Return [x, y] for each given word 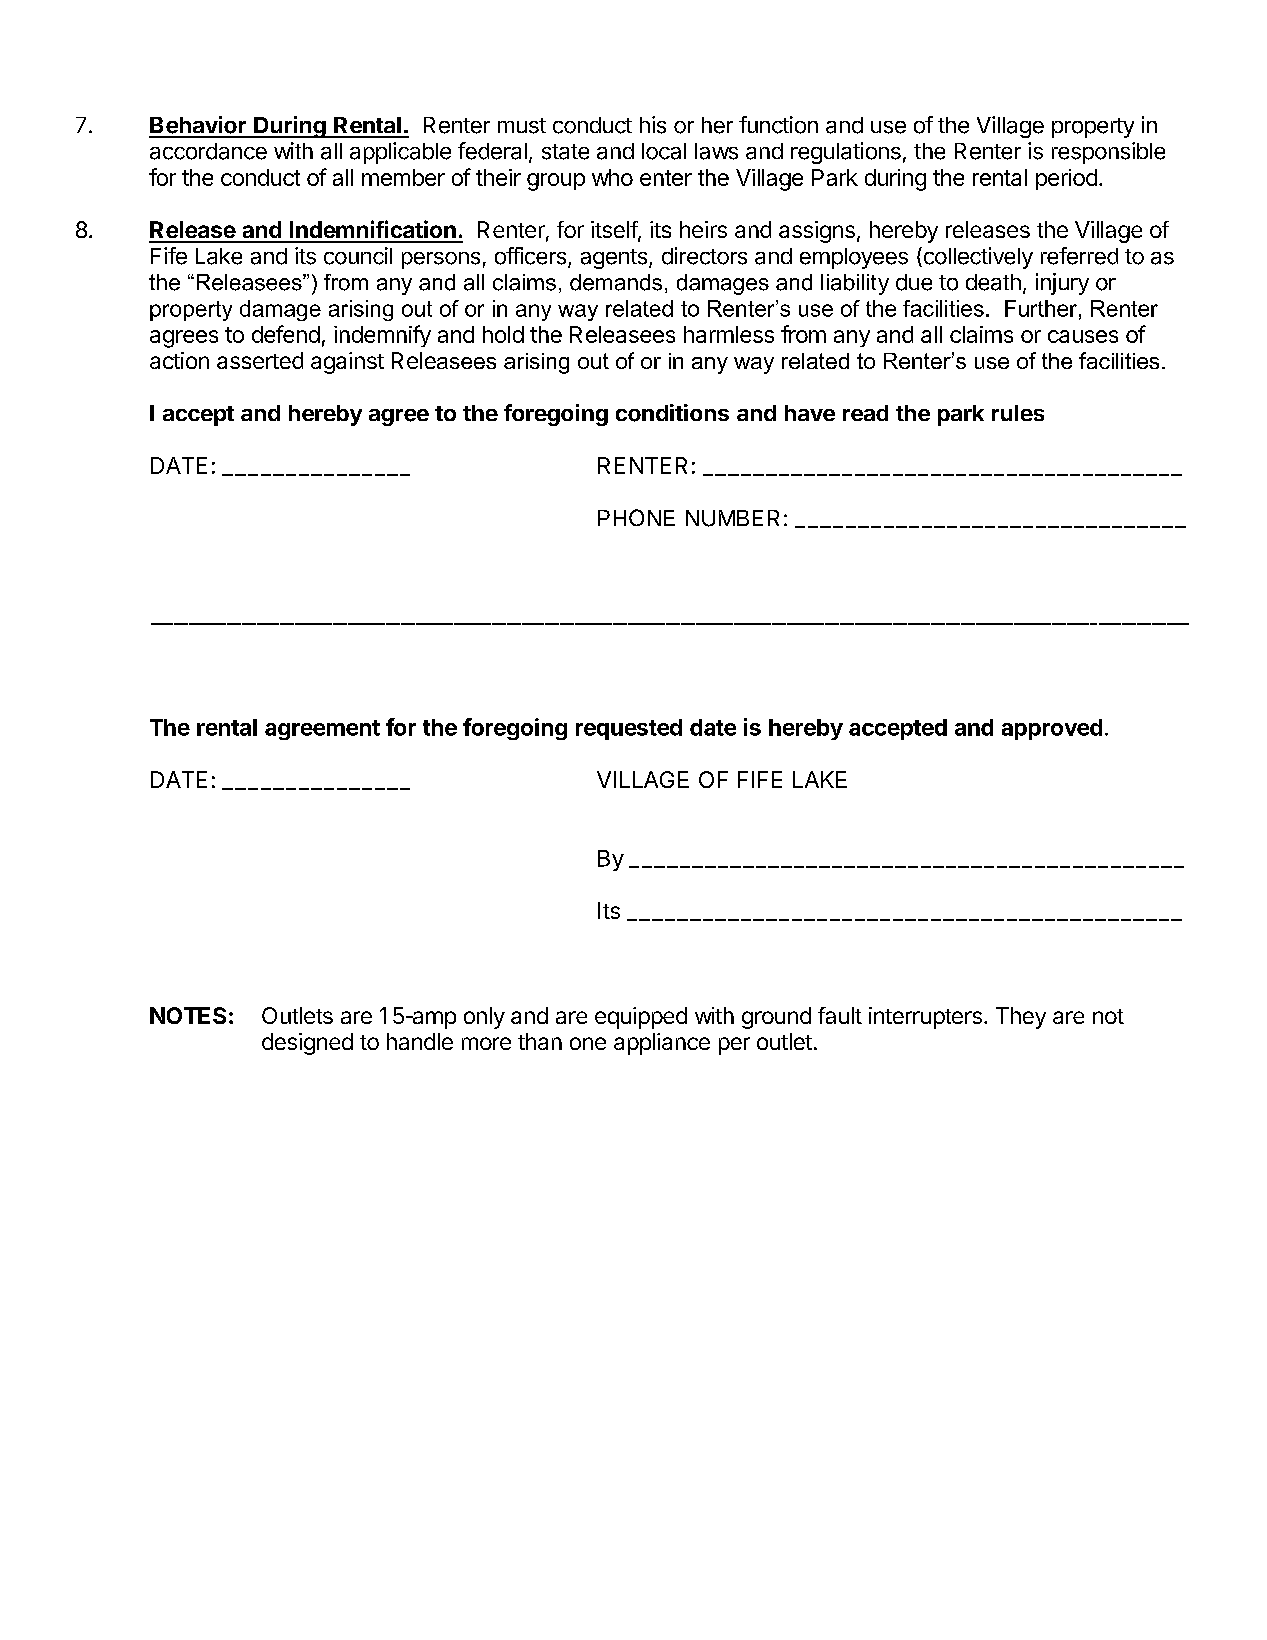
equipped [641, 1018]
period [1066, 179]
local [664, 151]
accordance [208, 151]
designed [307, 1044]
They [1021, 1018]
